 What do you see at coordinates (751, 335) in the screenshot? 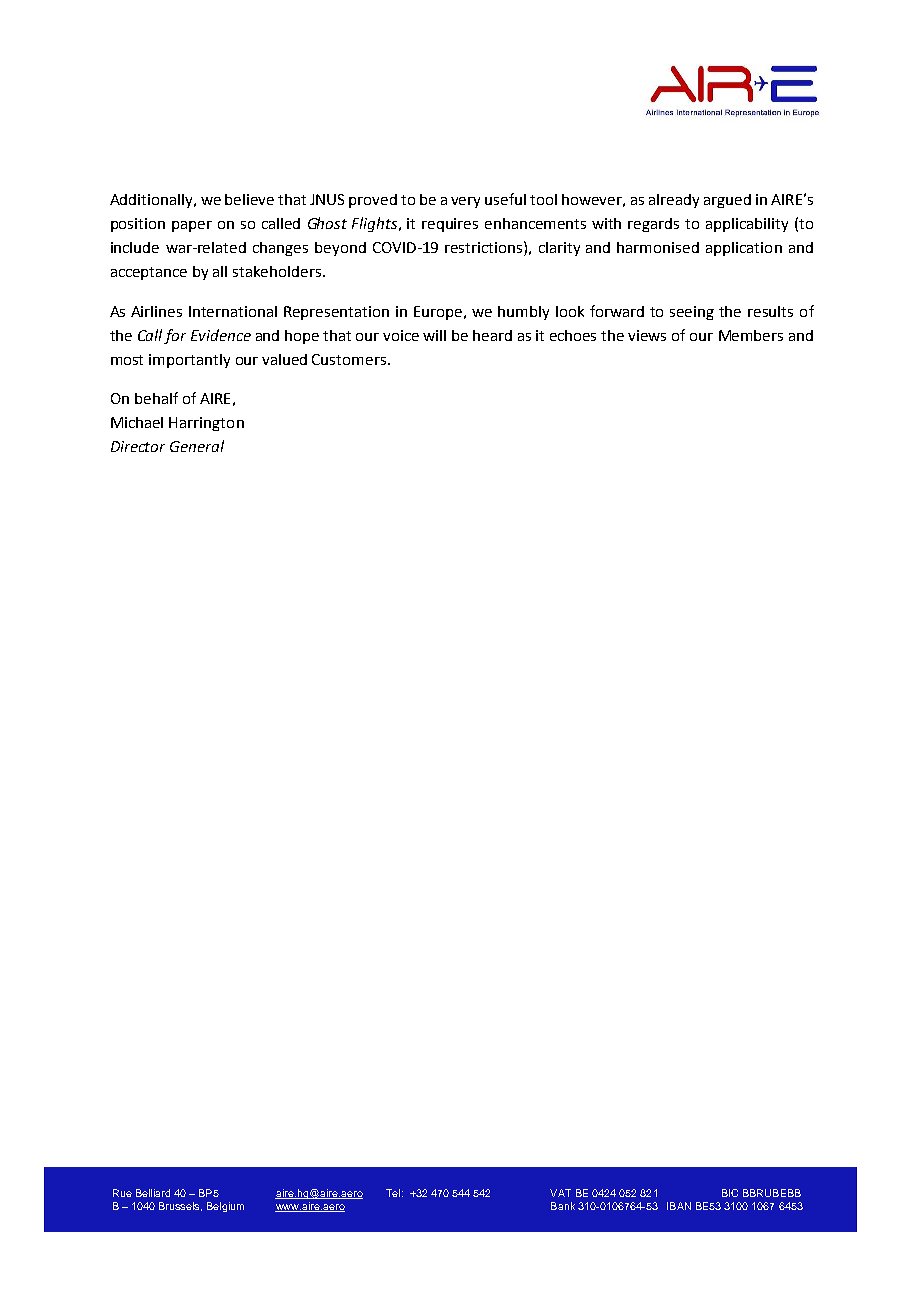
I see `Members` at bounding box center [751, 335].
